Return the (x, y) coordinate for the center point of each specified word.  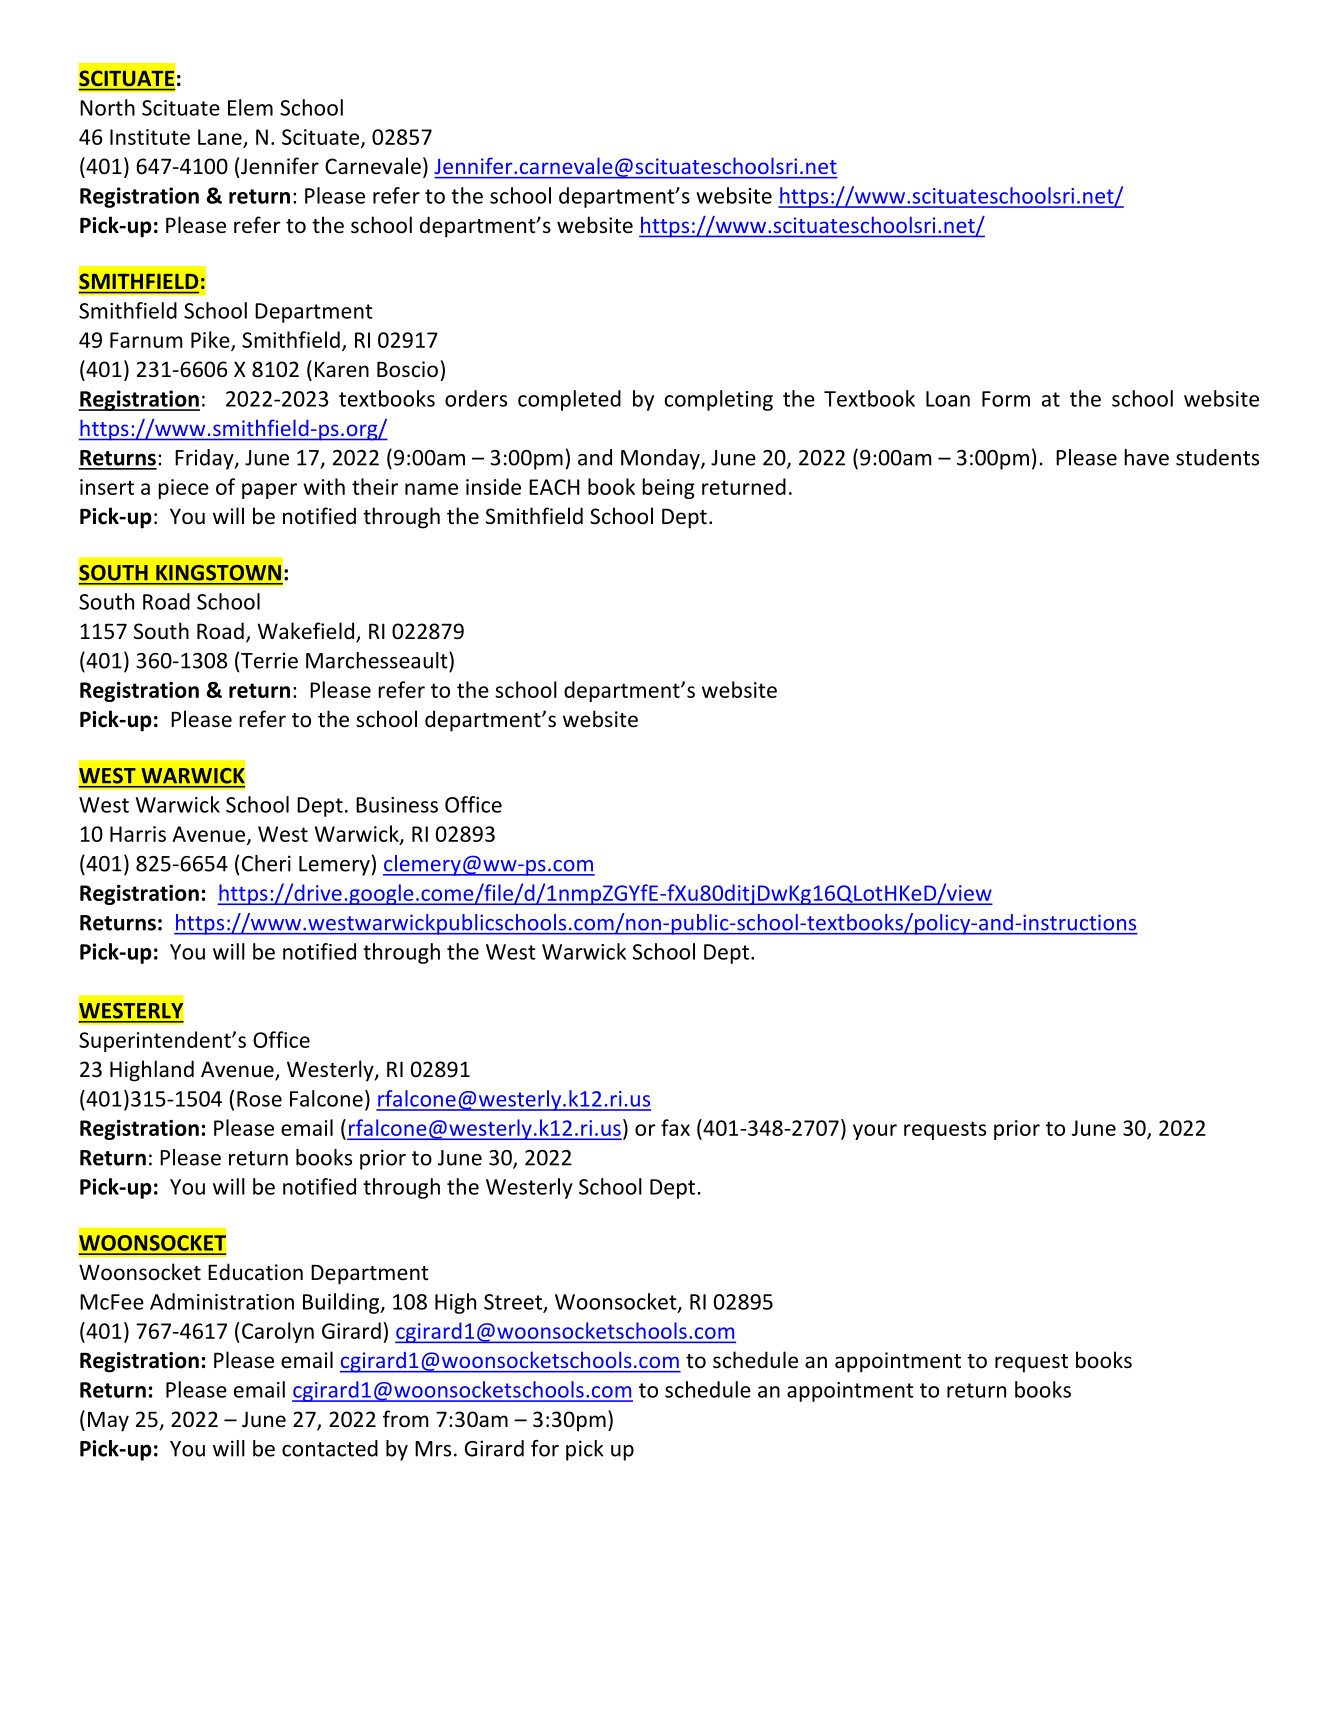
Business (397, 805)
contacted (330, 1448)
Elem (250, 107)
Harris (138, 834)
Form (1006, 399)
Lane (220, 137)
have (1146, 457)
